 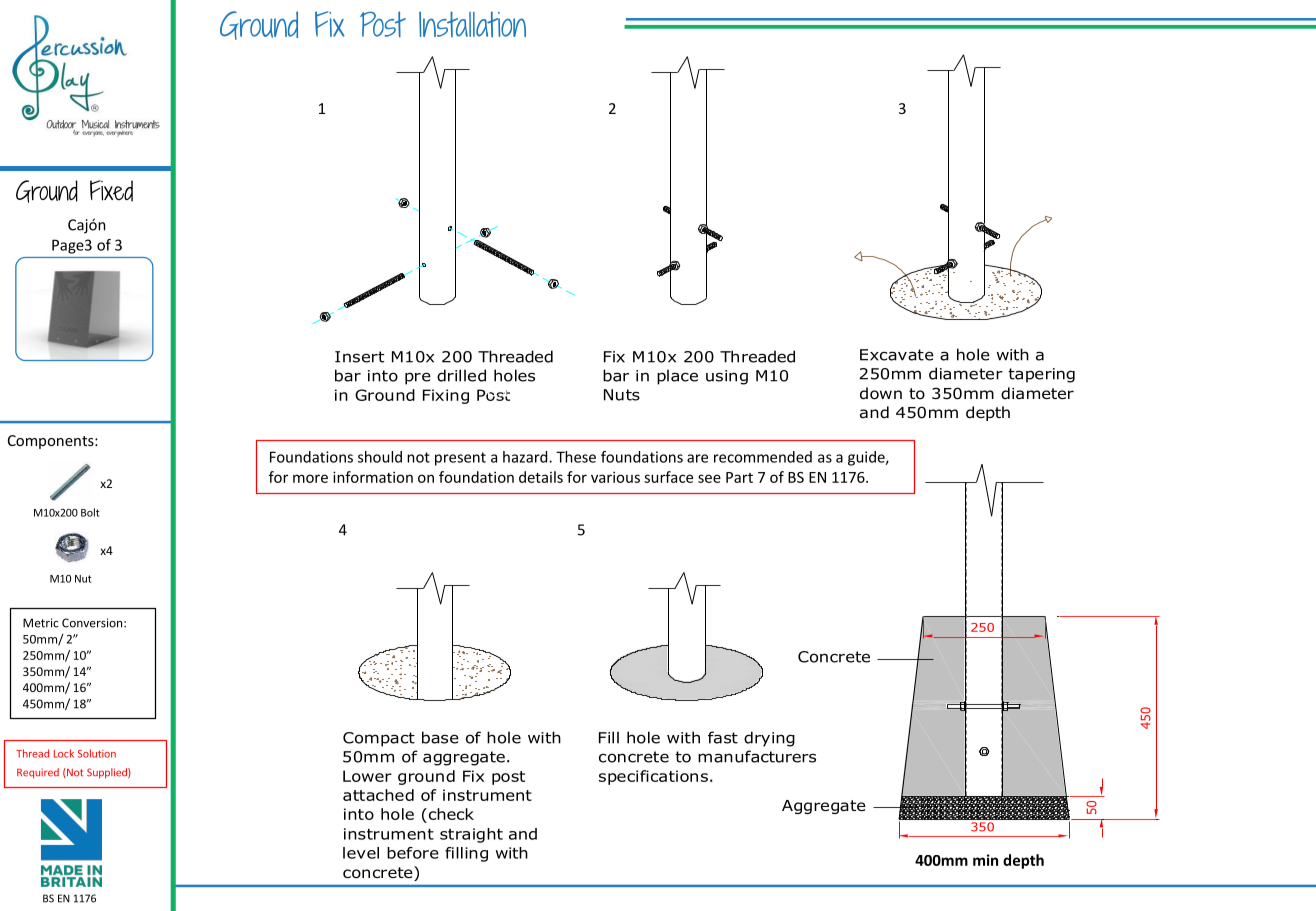 I want to click on tapering, so click(x=1041, y=375).
